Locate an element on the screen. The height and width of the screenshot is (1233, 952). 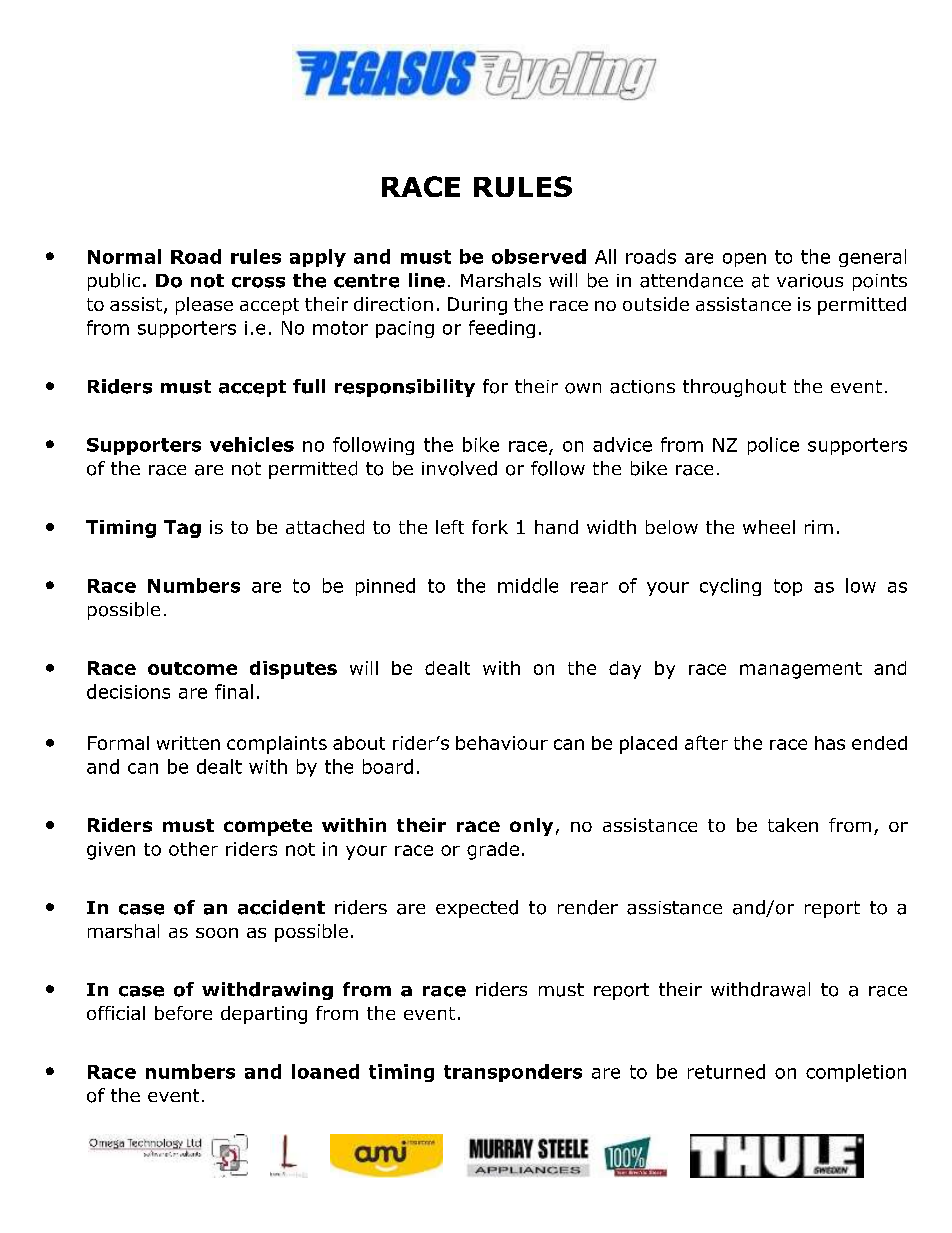
transponders is located at coordinates (513, 1073).
